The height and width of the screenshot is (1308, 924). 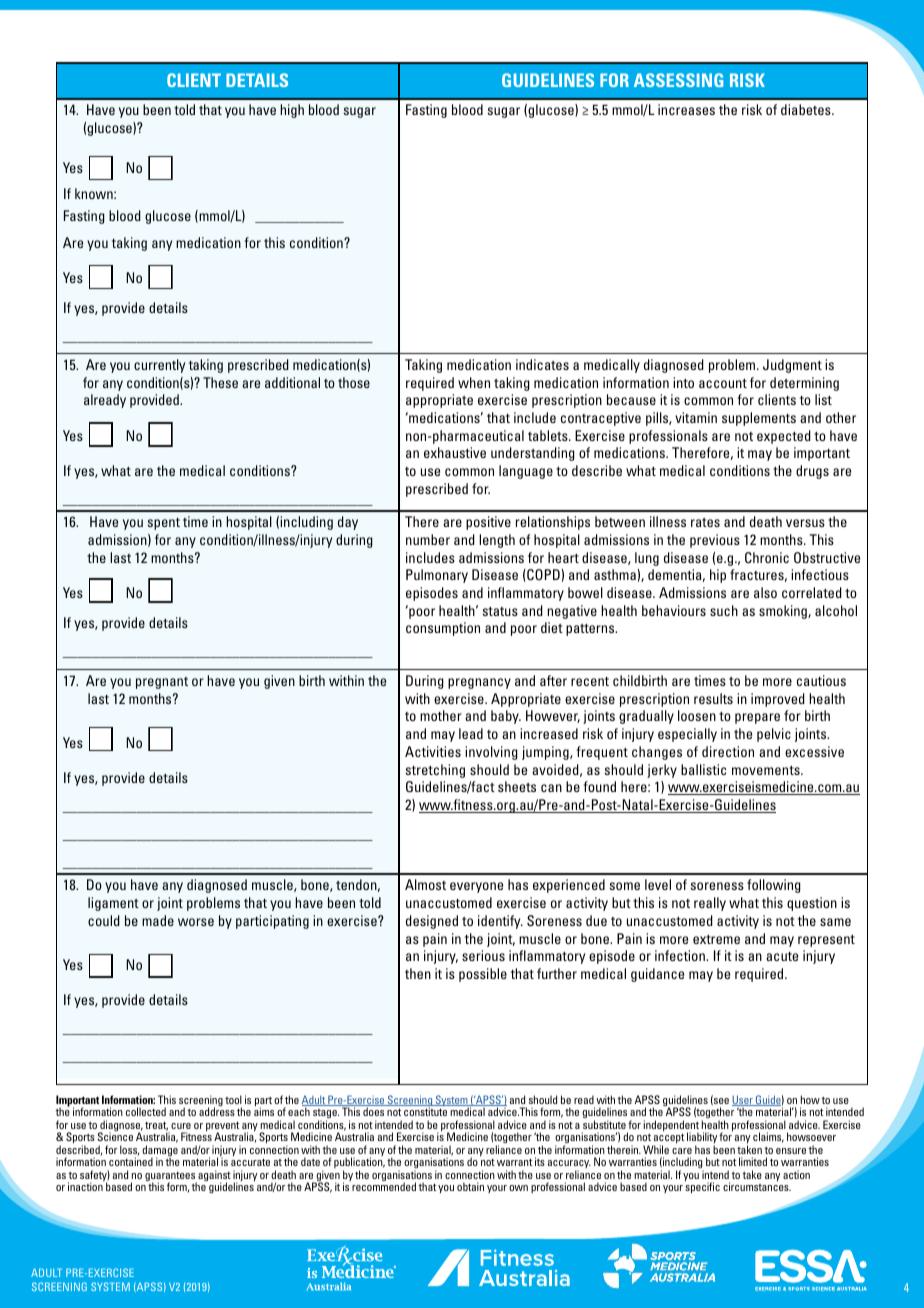 What do you see at coordinates (774, 886) in the screenshot?
I see `following` at bounding box center [774, 886].
